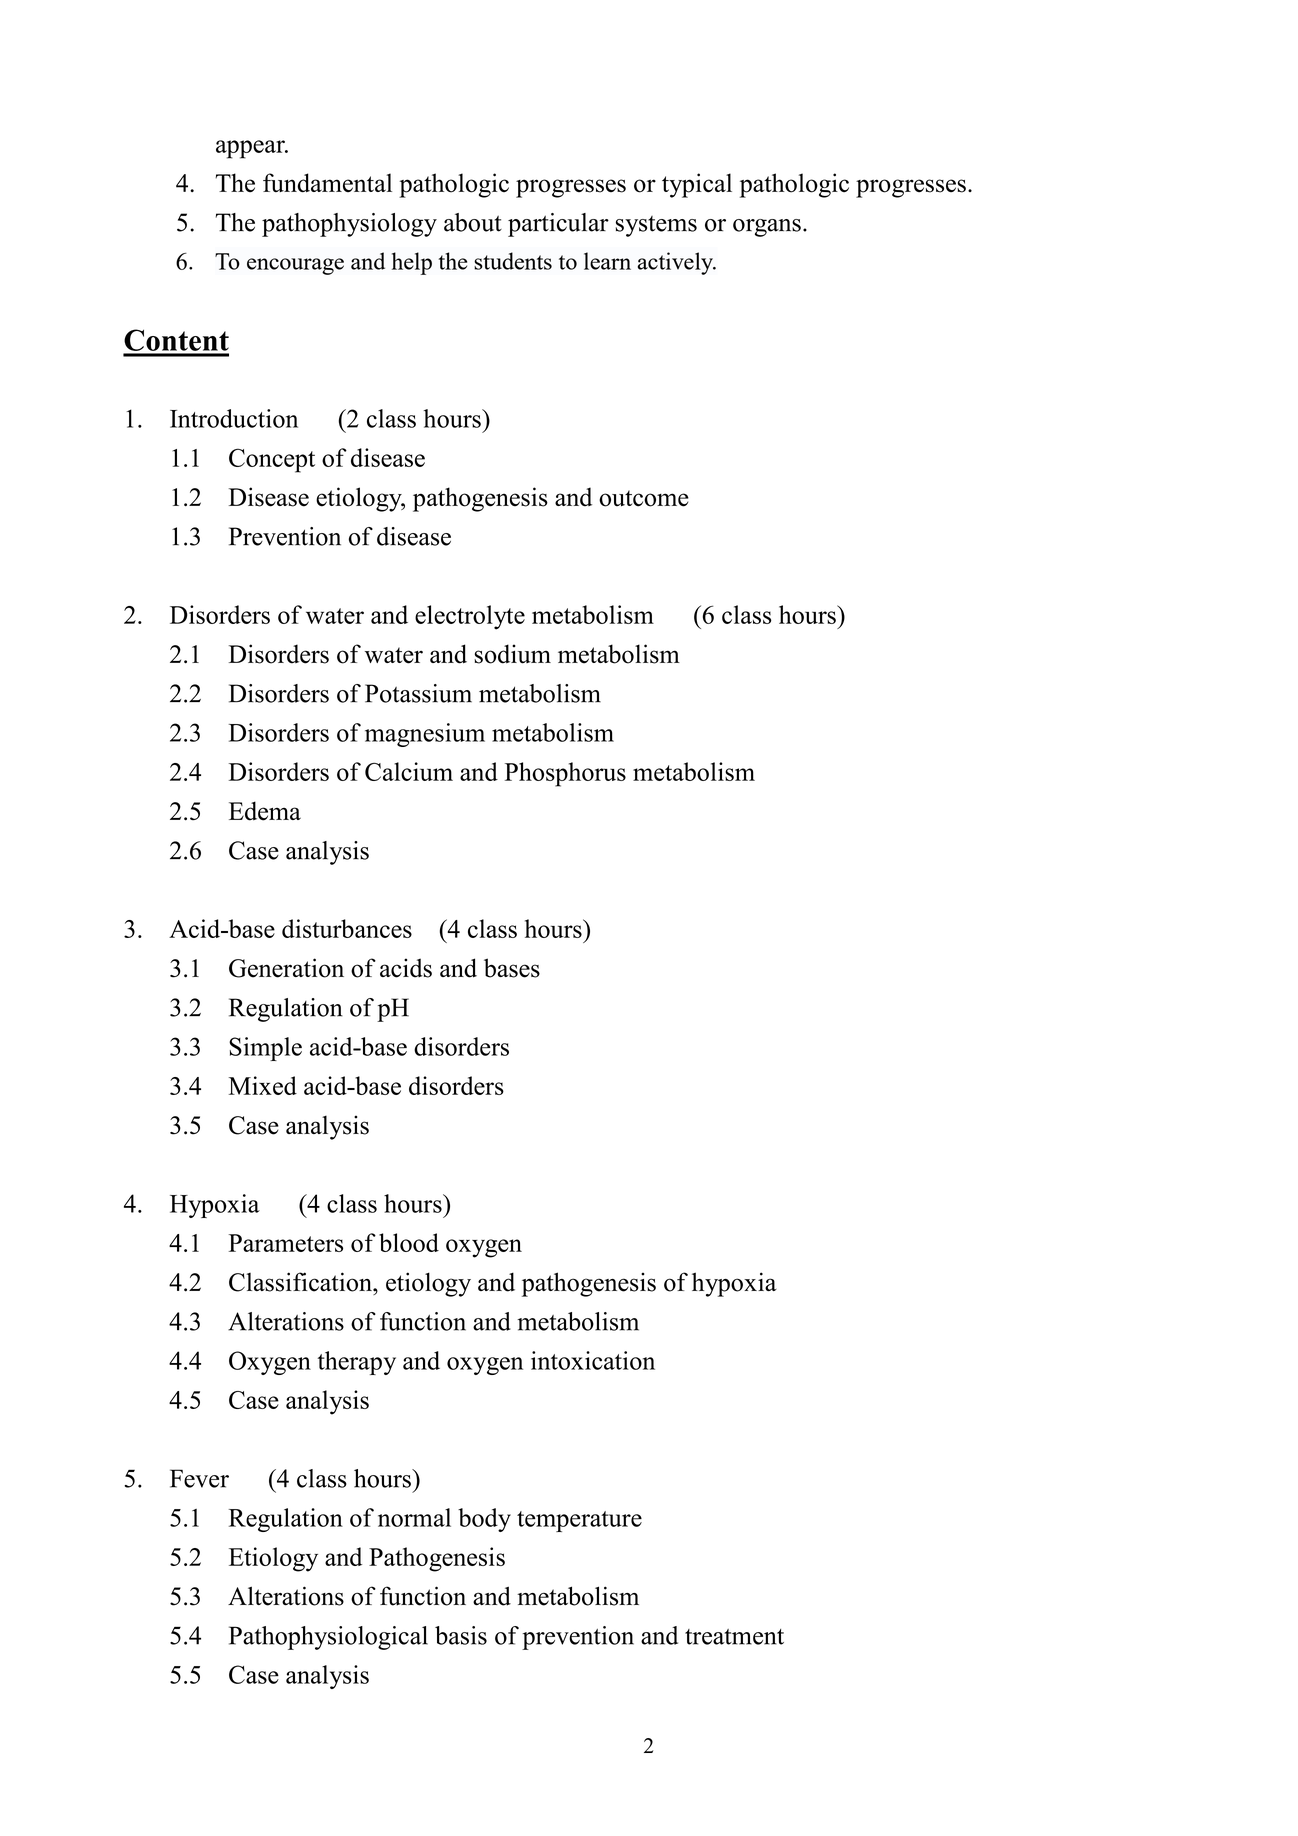 The image size is (1298, 1836). I want to click on Generation, so click(286, 968).
